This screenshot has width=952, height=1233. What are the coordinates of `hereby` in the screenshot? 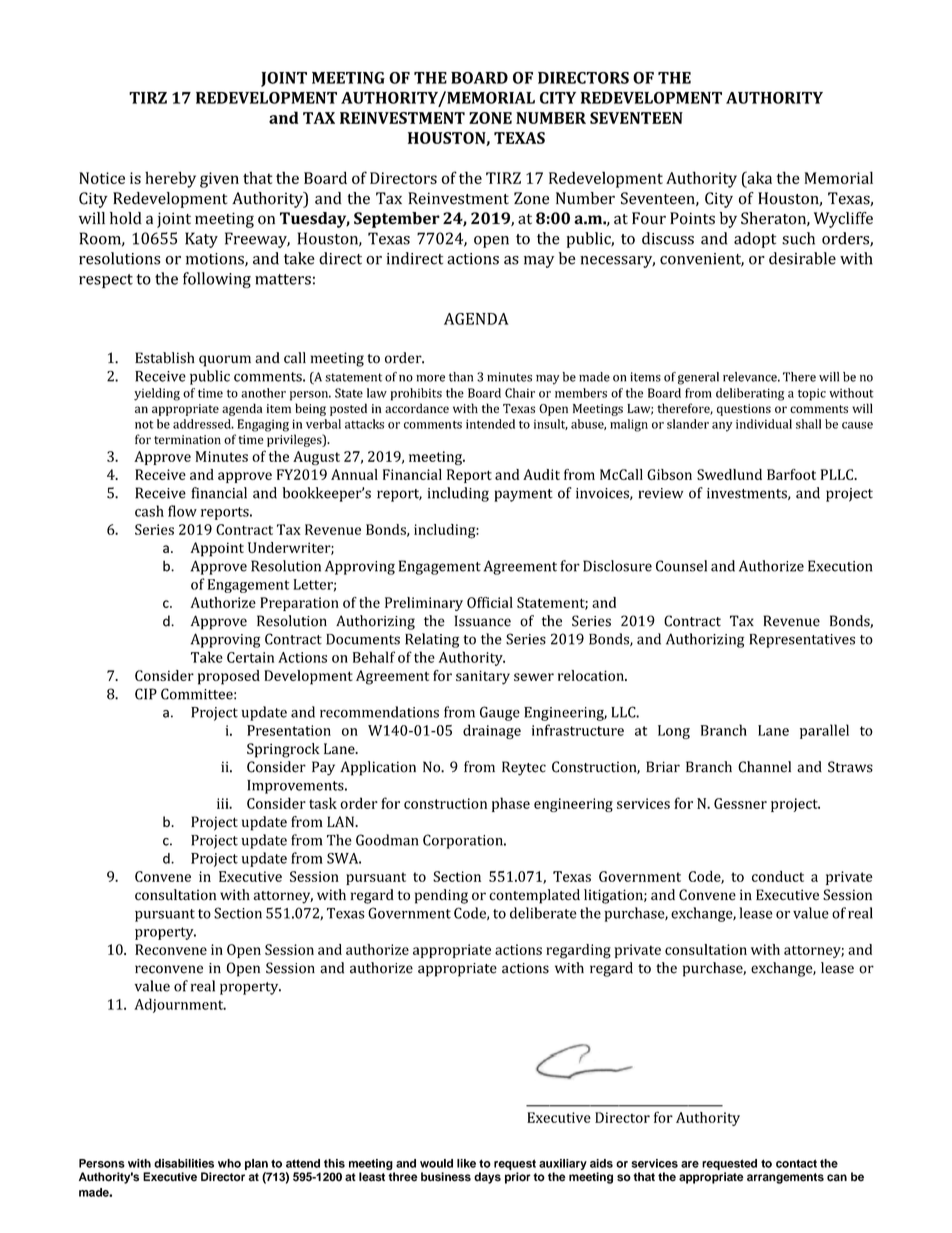 It's located at (170, 179).
